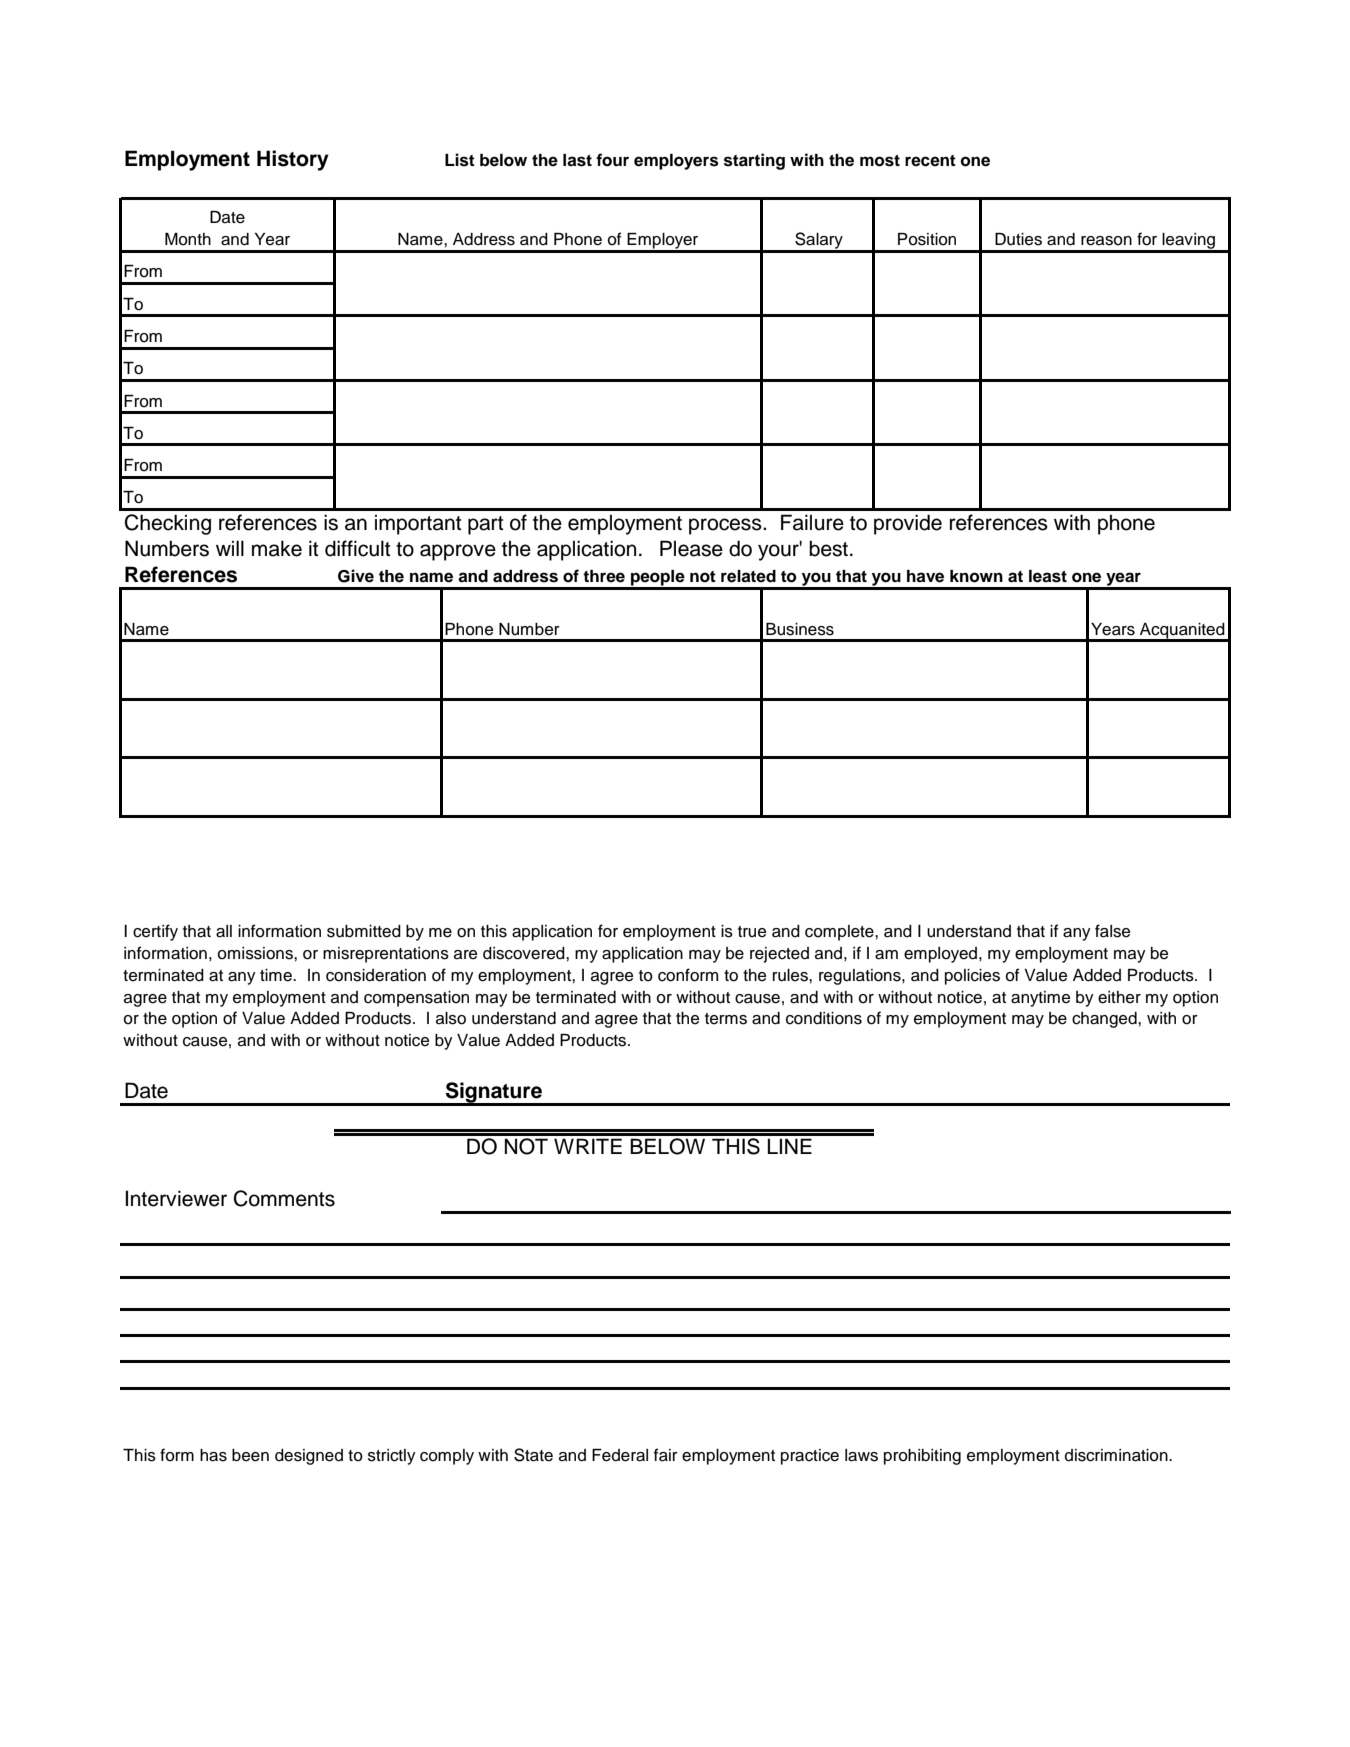 The height and width of the image is (1747, 1350). What do you see at coordinates (284, 1198) in the image?
I see `Comments` at bounding box center [284, 1198].
